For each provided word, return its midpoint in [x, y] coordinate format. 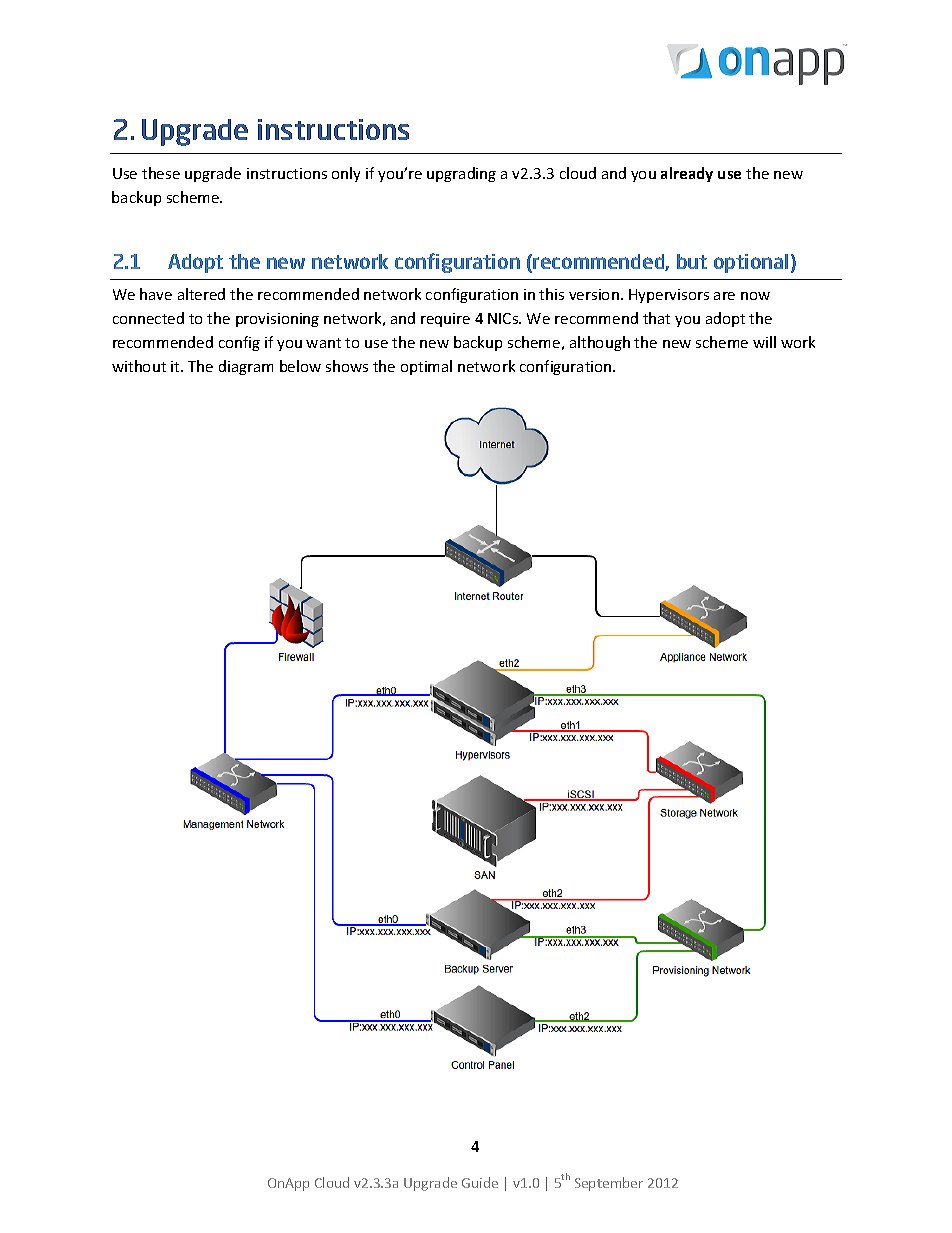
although [600, 343]
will [764, 342]
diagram [246, 367]
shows [347, 366]
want [323, 343]
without [139, 366]
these [161, 173]
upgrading [461, 174]
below [300, 366]
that [656, 318]
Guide [480, 1182]
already [687, 174]
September [609, 1184]
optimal [426, 367]
